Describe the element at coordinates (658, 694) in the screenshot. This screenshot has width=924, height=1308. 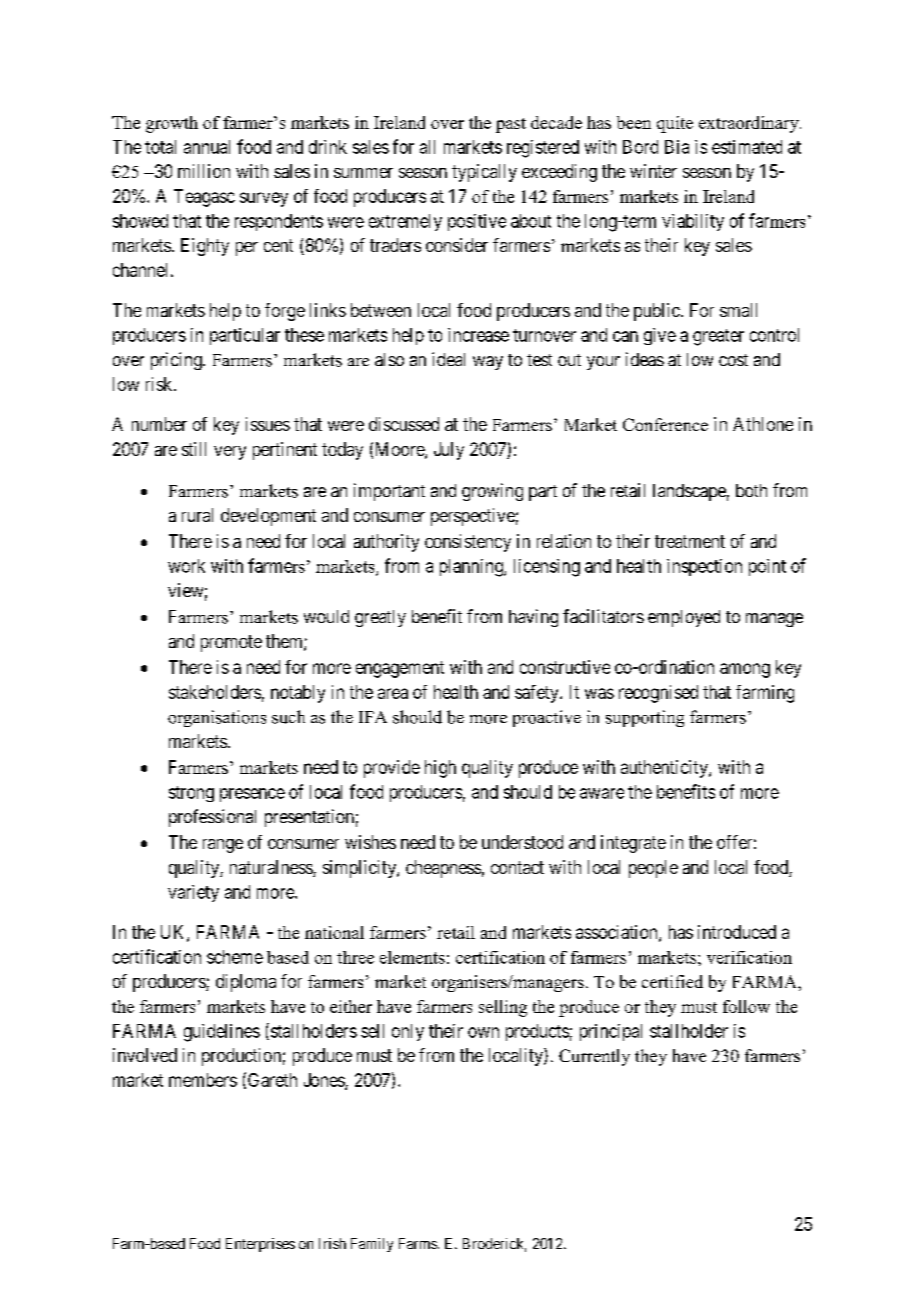
I see `recognised` at that location.
